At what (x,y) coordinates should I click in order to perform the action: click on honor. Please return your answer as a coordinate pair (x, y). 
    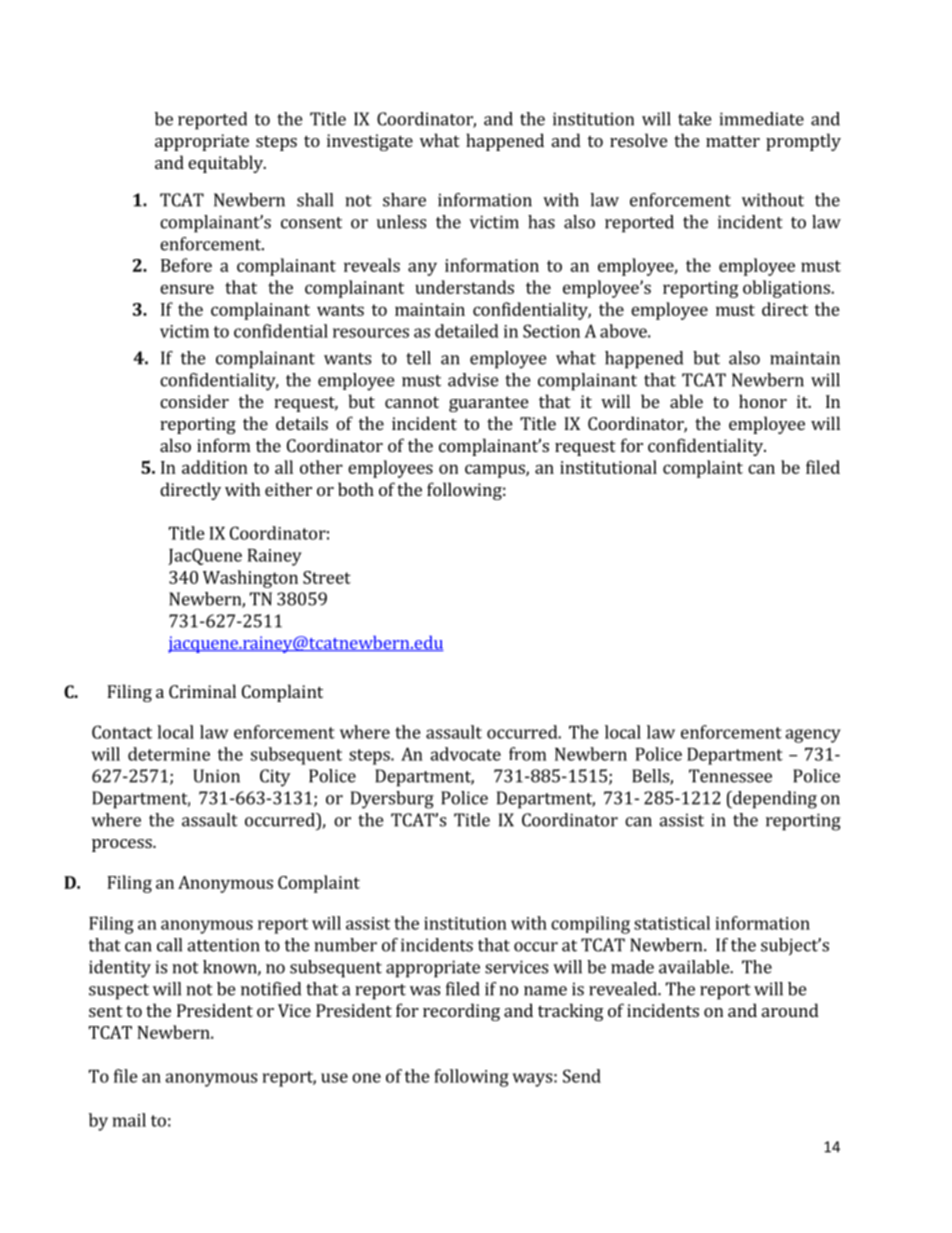
    Looking at the image, I should click on (763, 401).
